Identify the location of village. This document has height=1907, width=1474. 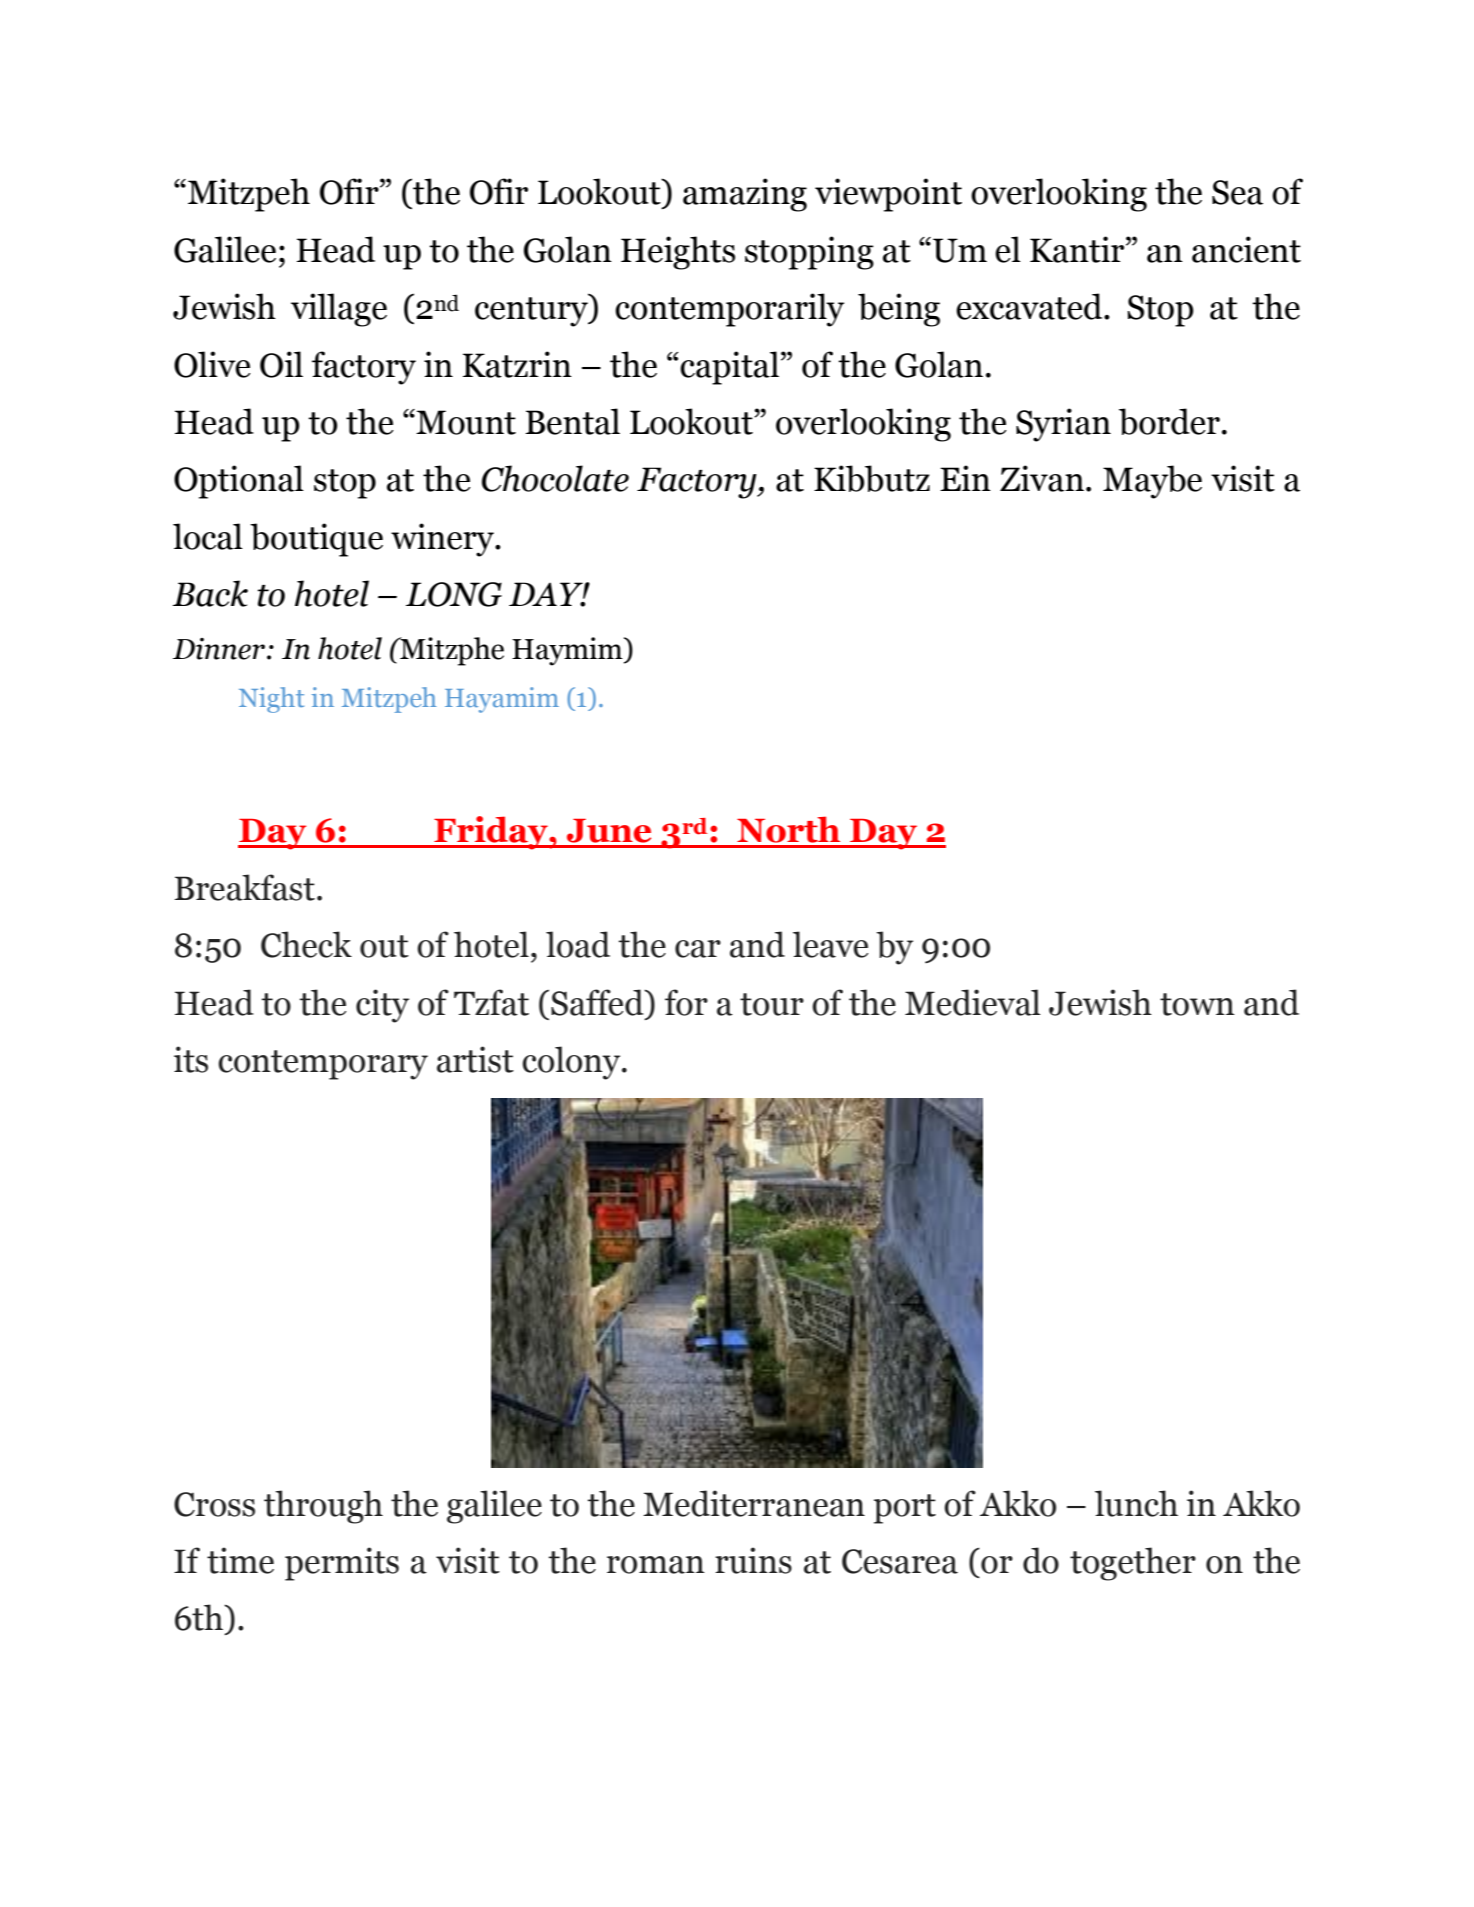
(339, 310).
